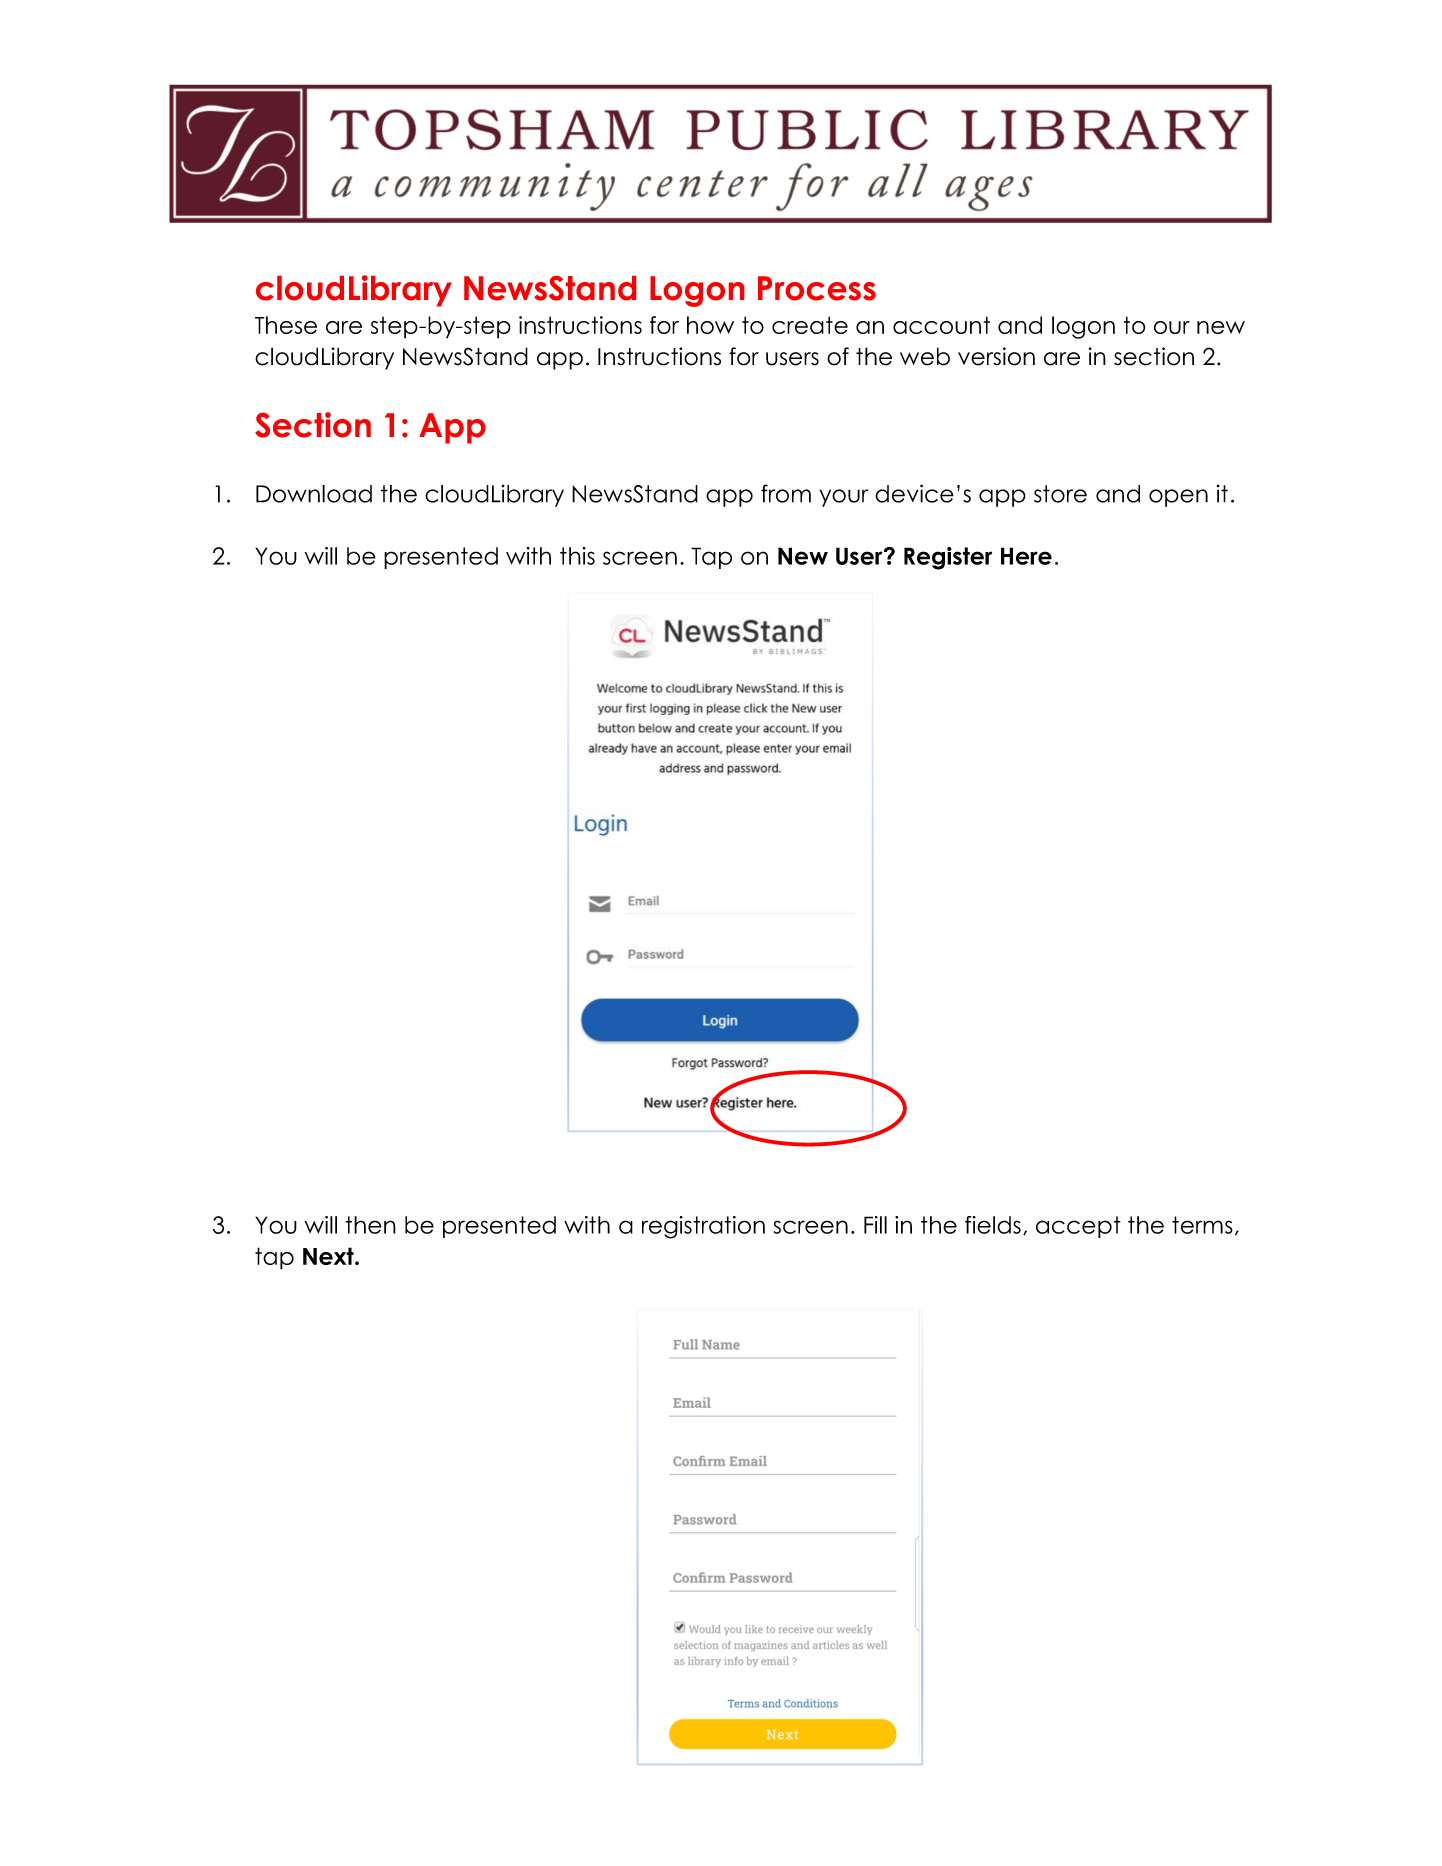 Image resolution: width=1442 pixels, height=1866 pixels. What do you see at coordinates (577, 556) in the image?
I see `this` at bounding box center [577, 556].
